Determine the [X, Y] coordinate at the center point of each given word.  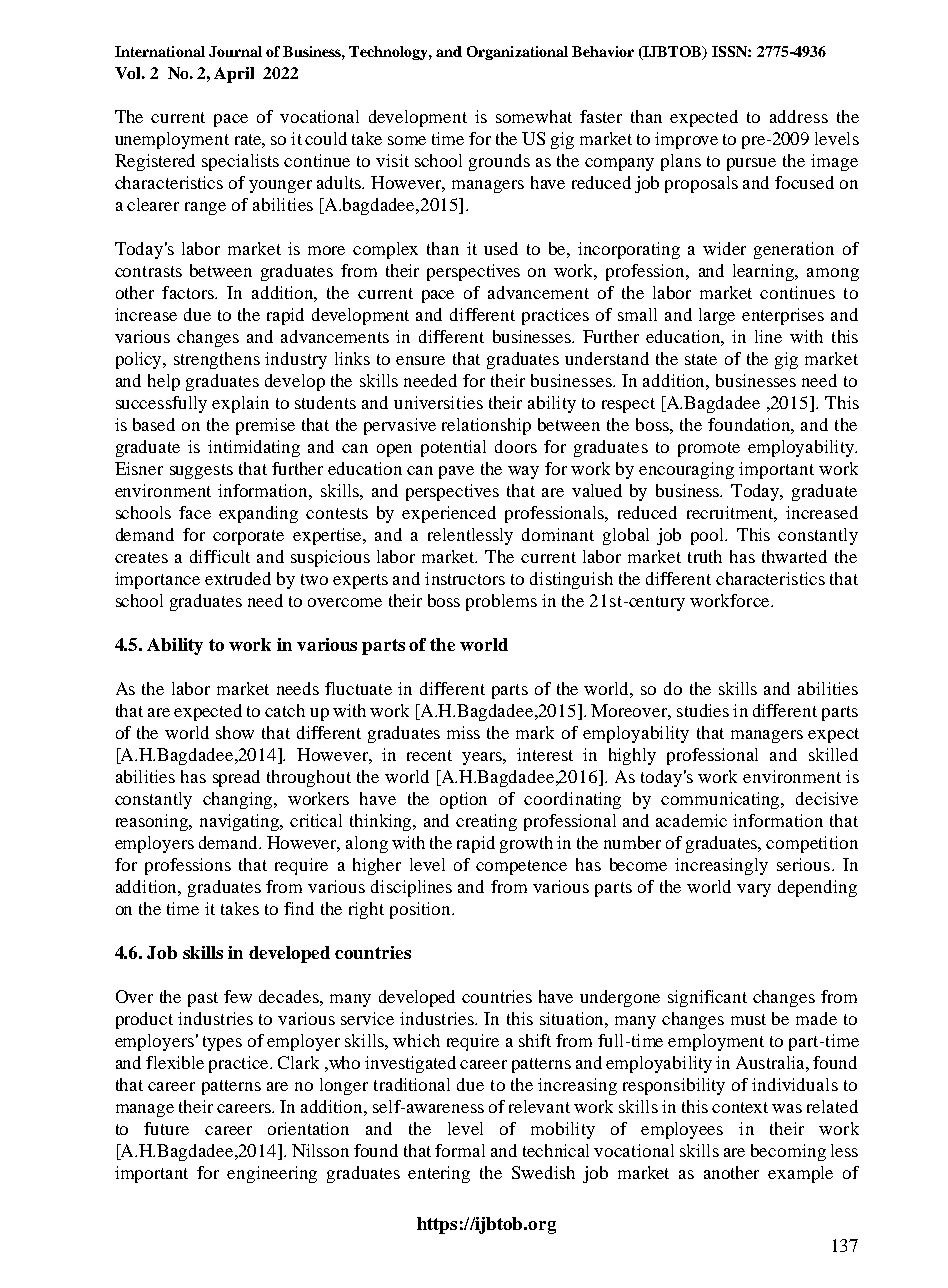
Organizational [517, 53]
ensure [420, 360]
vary [754, 890]
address [799, 116]
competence [521, 867]
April [234, 75]
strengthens [217, 360]
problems [501, 602]
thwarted [794, 556]
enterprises [783, 316]
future [166, 1128]
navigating [241, 822]
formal [460, 1150]
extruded [238, 578]
